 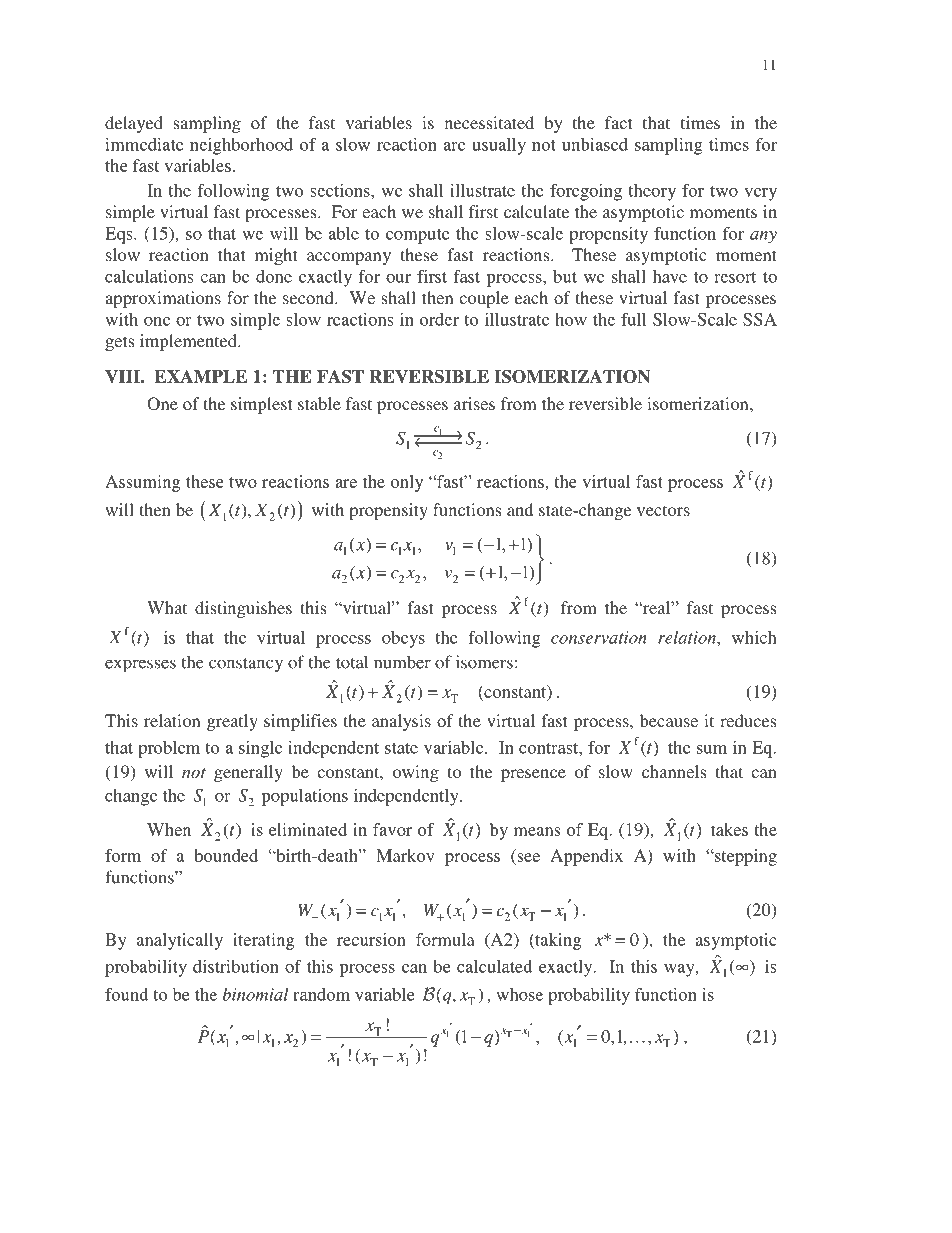 I want to click on neighborhood, so click(x=241, y=146).
